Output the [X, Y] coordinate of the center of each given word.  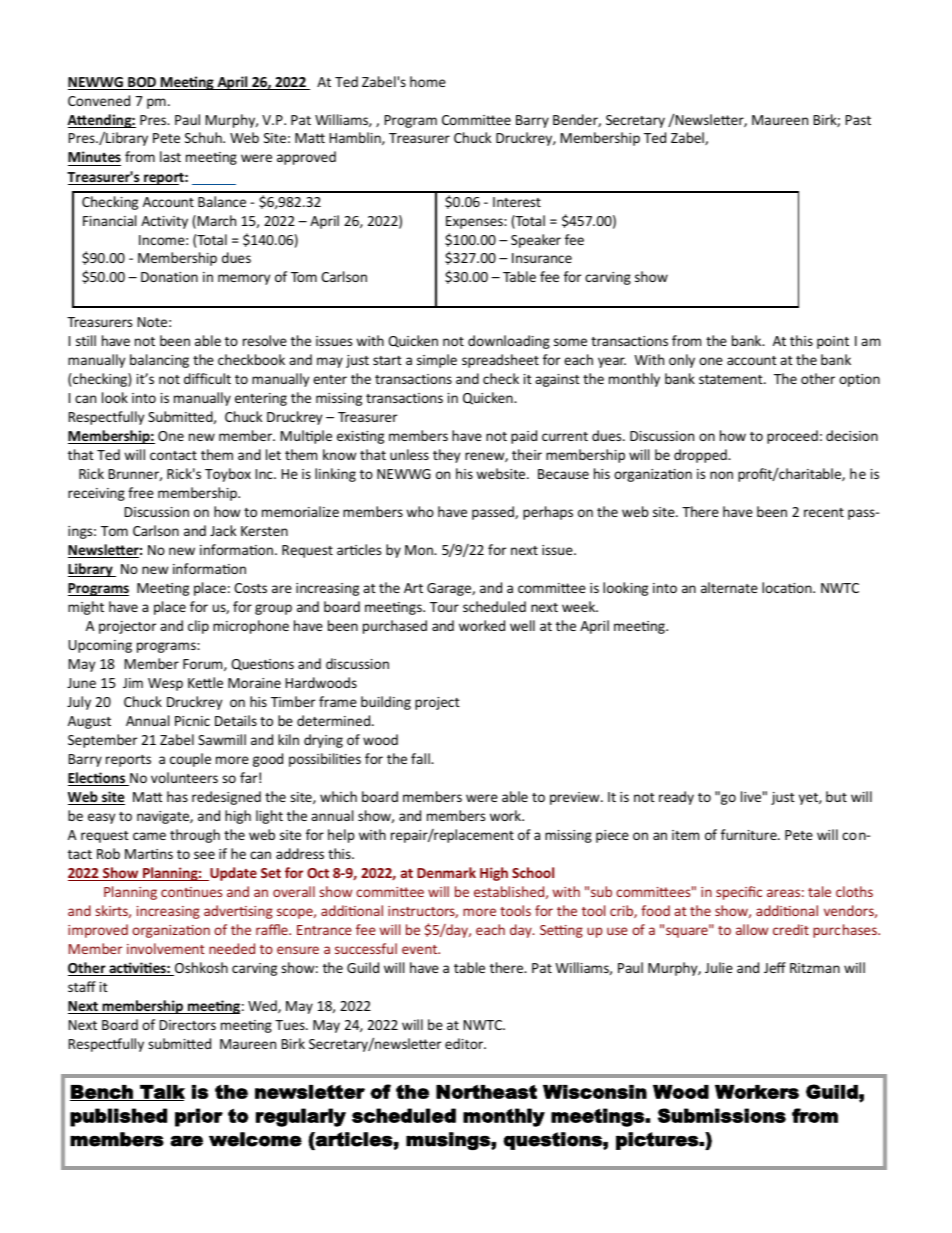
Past [858, 120]
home [428, 81]
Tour [444, 607]
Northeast [486, 1092]
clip [198, 627]
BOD [142, 83]
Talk [161, 1093]
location [788, 587]
